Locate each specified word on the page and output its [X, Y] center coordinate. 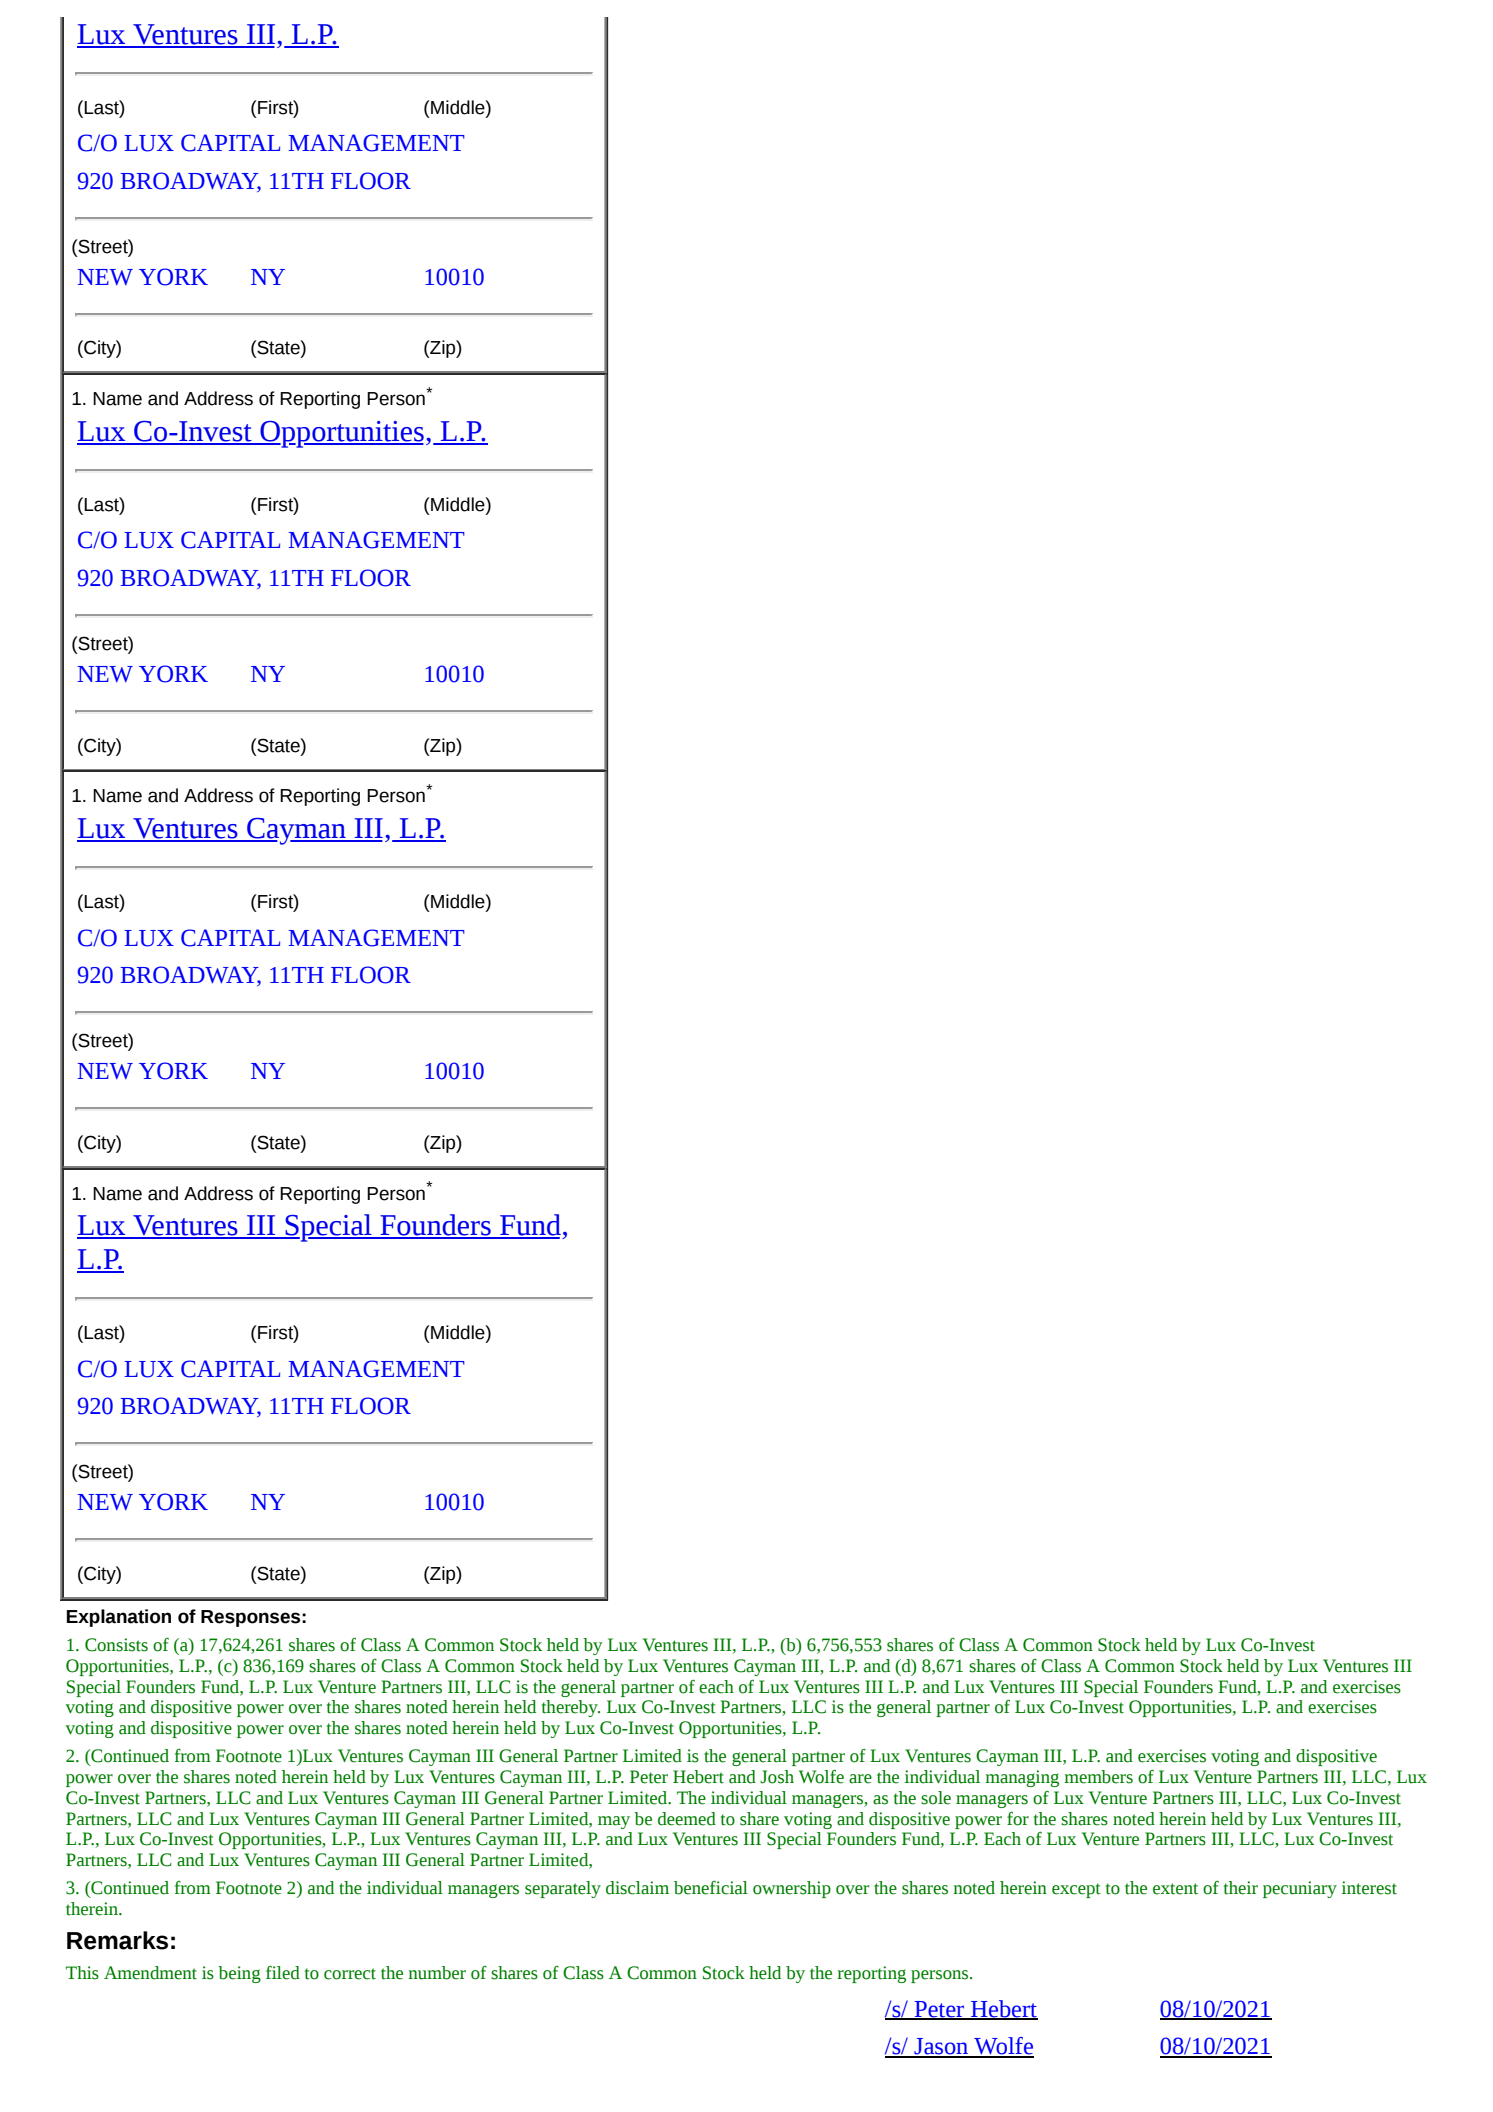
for [1018, 1819]
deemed [687, 1819]
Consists [116, 1645]
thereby [571, 1708]
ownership [792, 1889]
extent [1175, 1889]
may [614, 1822]
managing [1022, 1778]
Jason [941, 2047]
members [1099, 1777]
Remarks [117, 1940]
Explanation [118, 1618]
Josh [777, 1777]
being [239, 1974]
